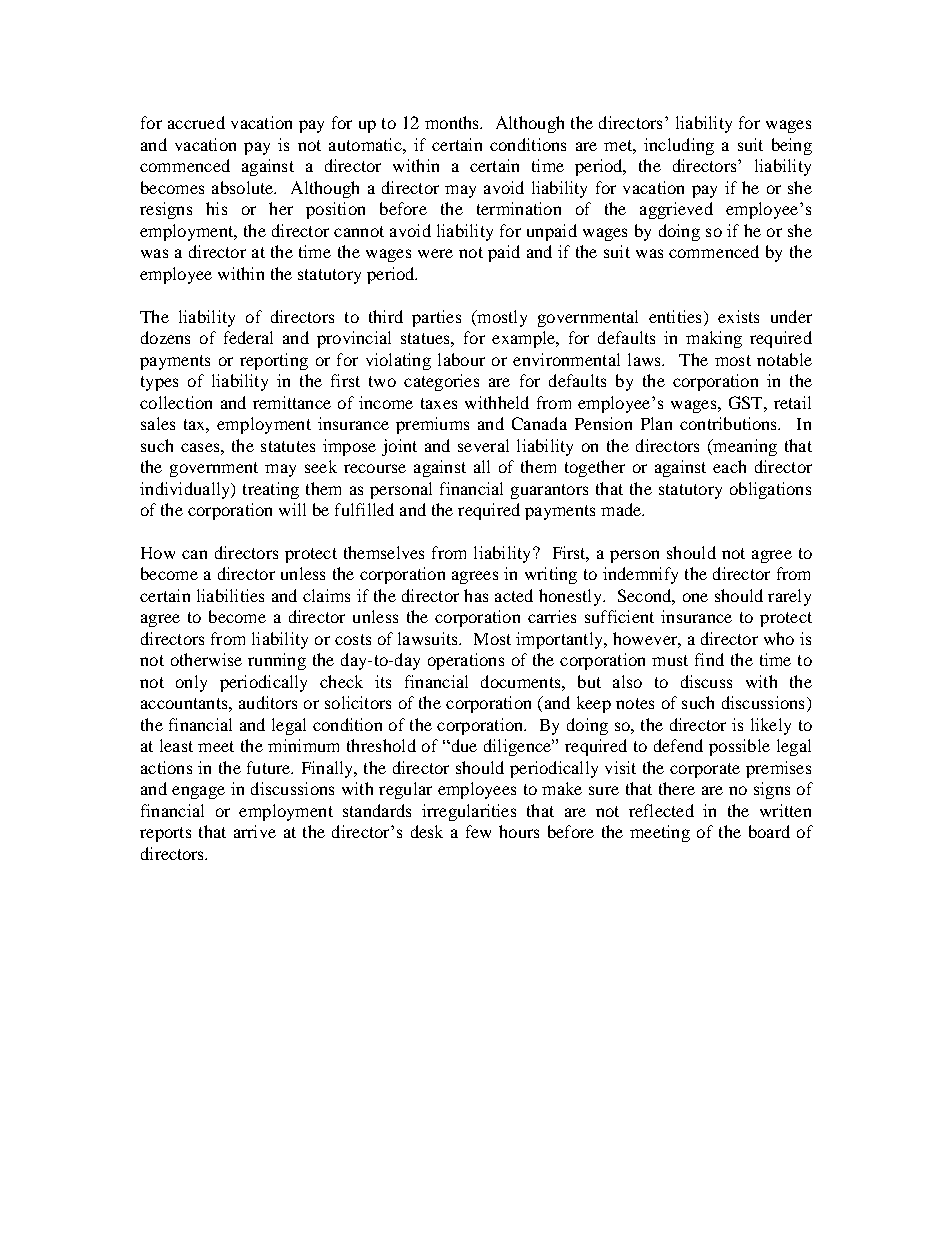 This page has width=952, height=1233. What do you see at coordinates (230, 595) in the page?
I see `liabilities` at bounding box center [230, 595].
